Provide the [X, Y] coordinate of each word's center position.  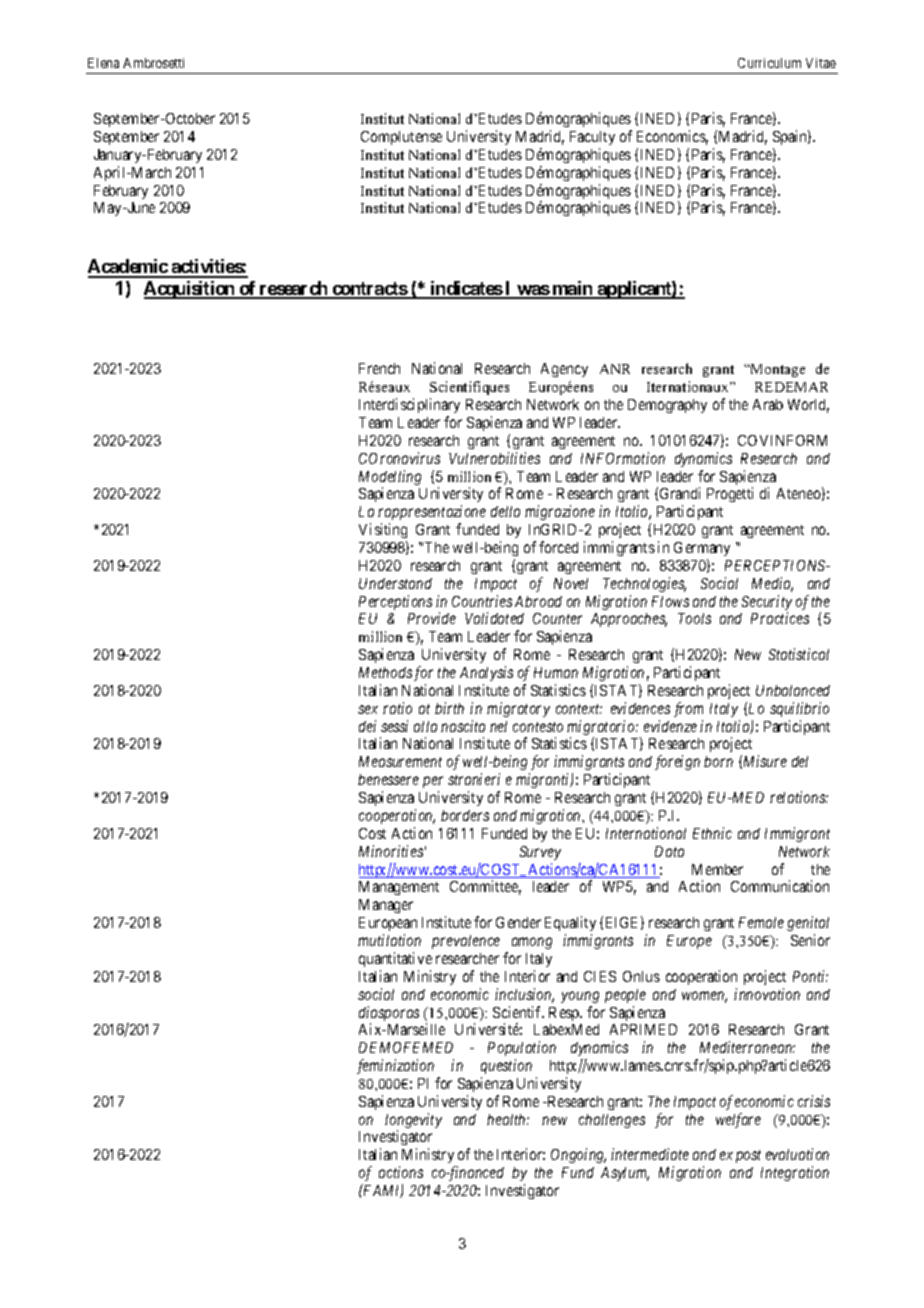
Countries [482, 601]
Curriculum [769, 63]
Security [767, 604]
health [508, 1119]
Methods [385, 672]
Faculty [592, 138]
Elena [103, 63]
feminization [395, 1066]
